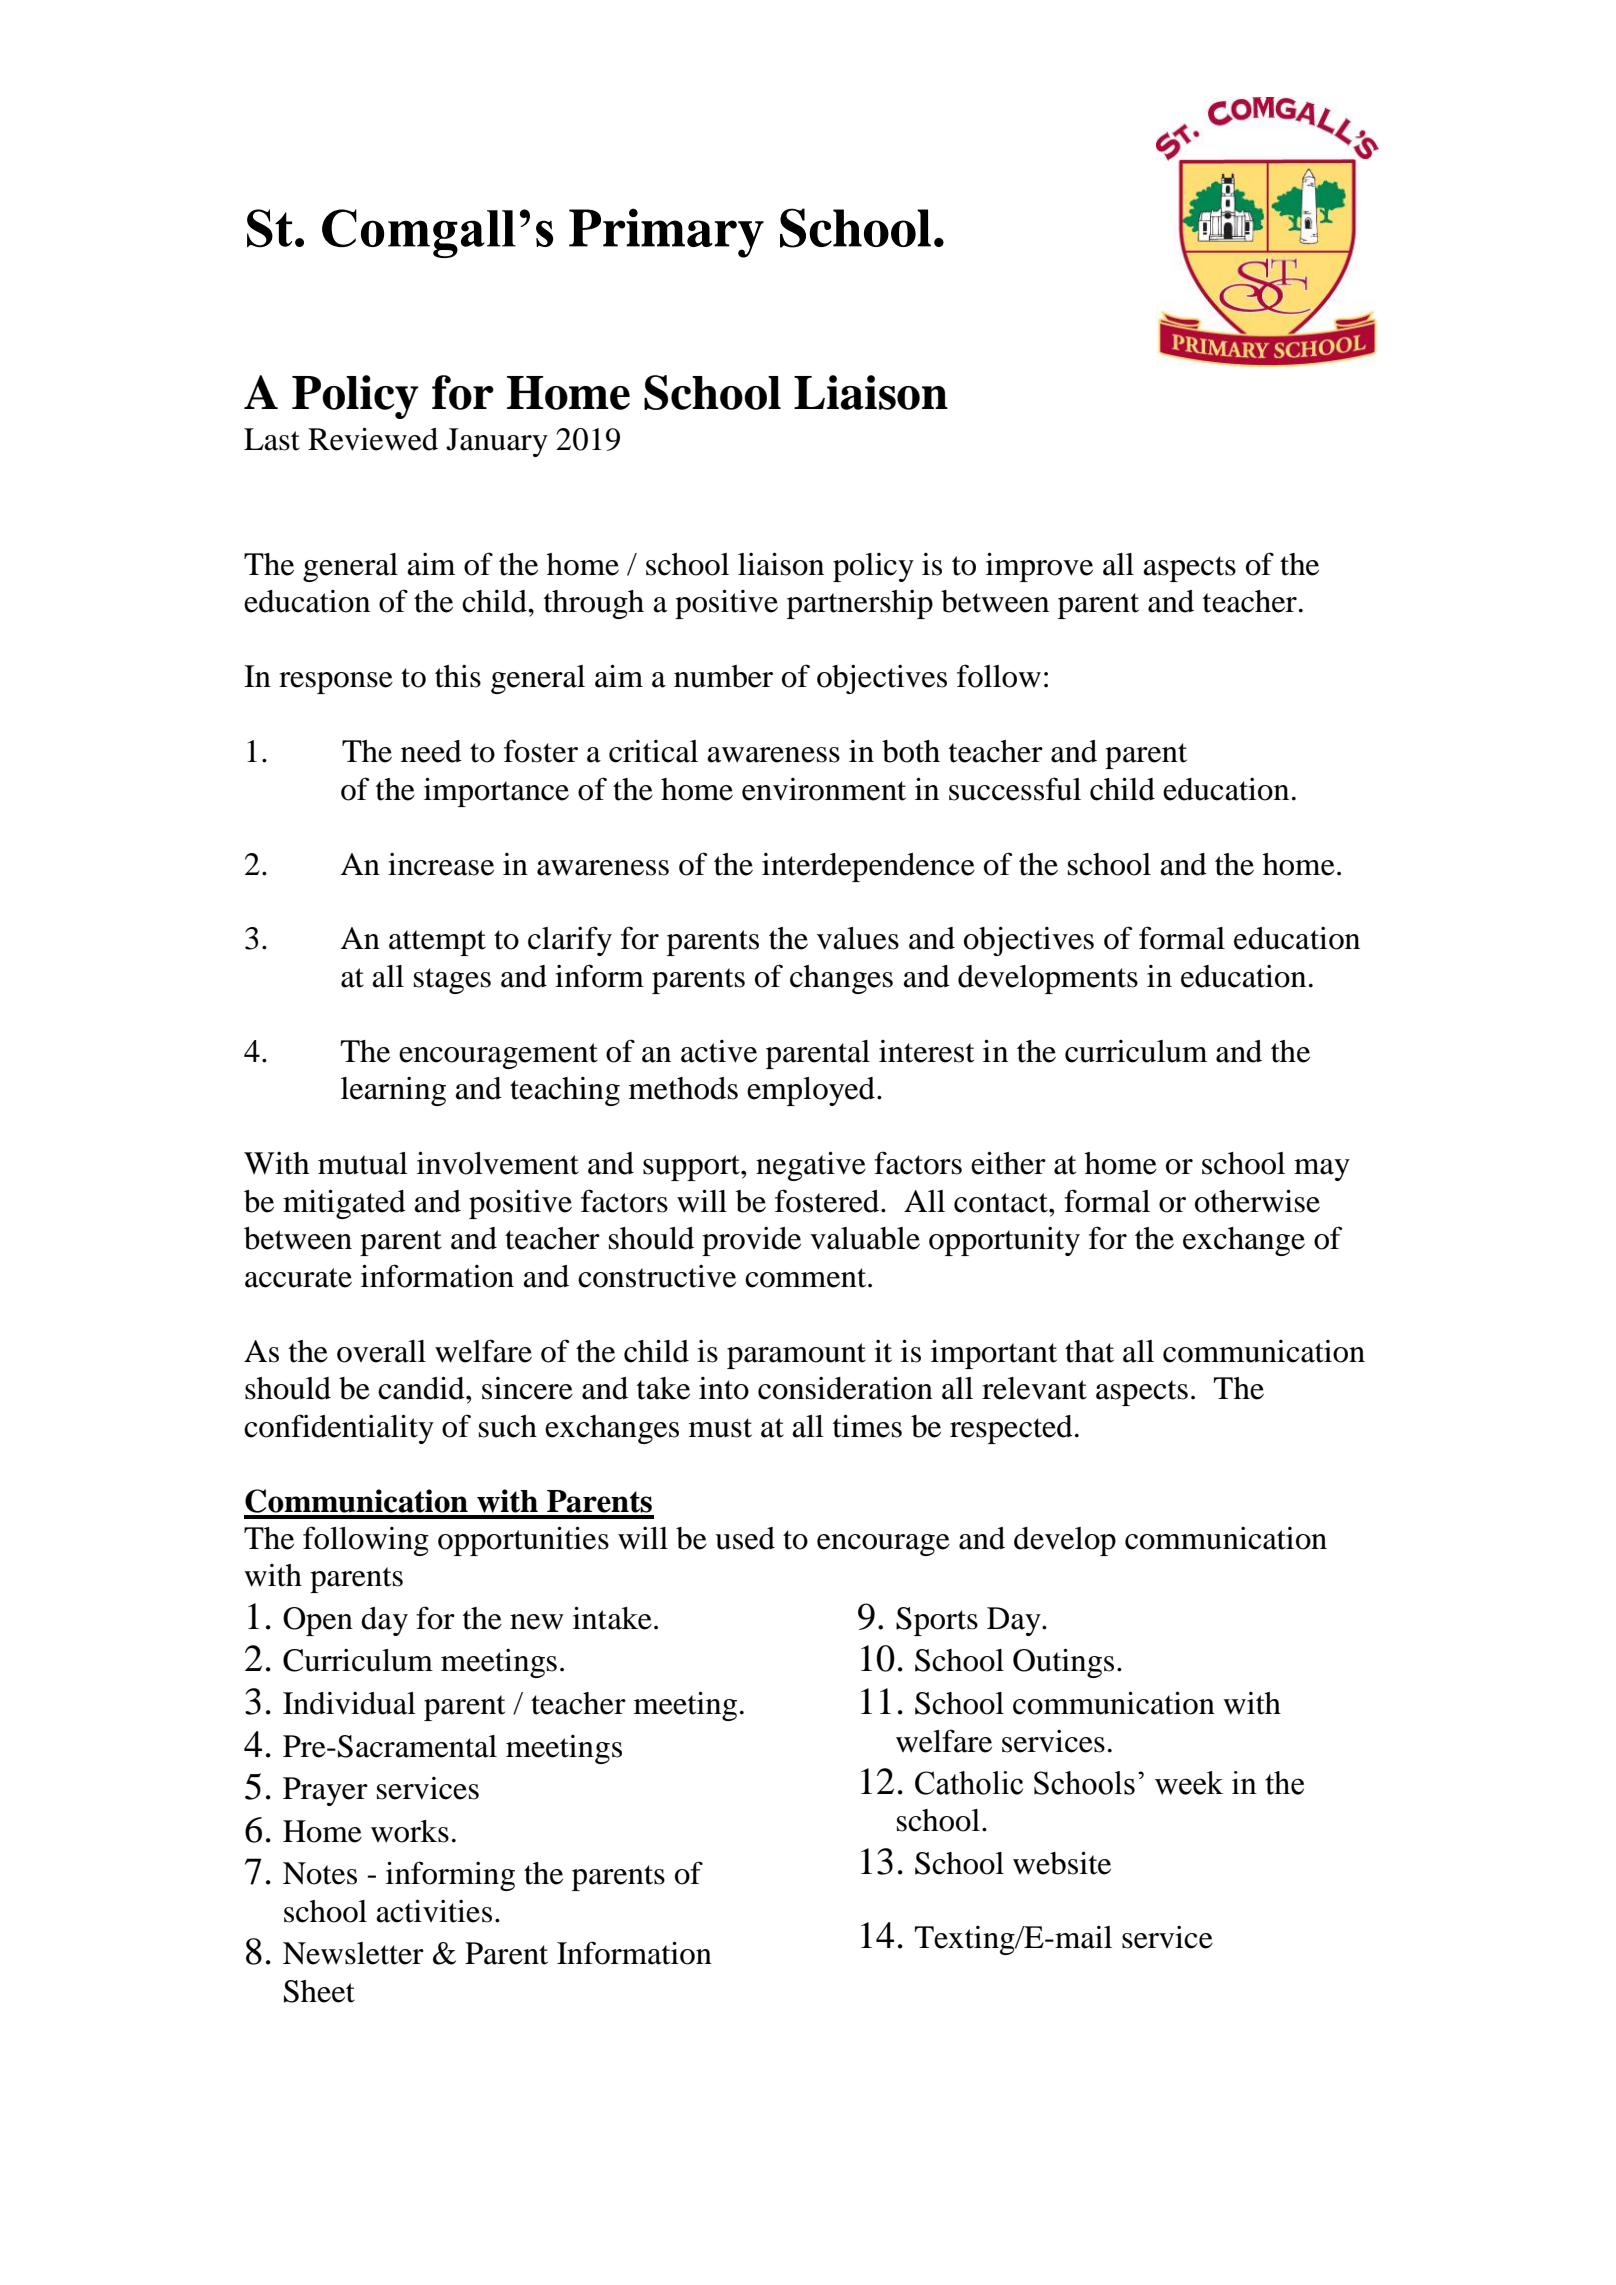 The width and height of the screenshot is (1616, 2285). What do you see at coordinates (666, 233) in the screenshot?
I see `Primary` at bounding box center [666, 233].
